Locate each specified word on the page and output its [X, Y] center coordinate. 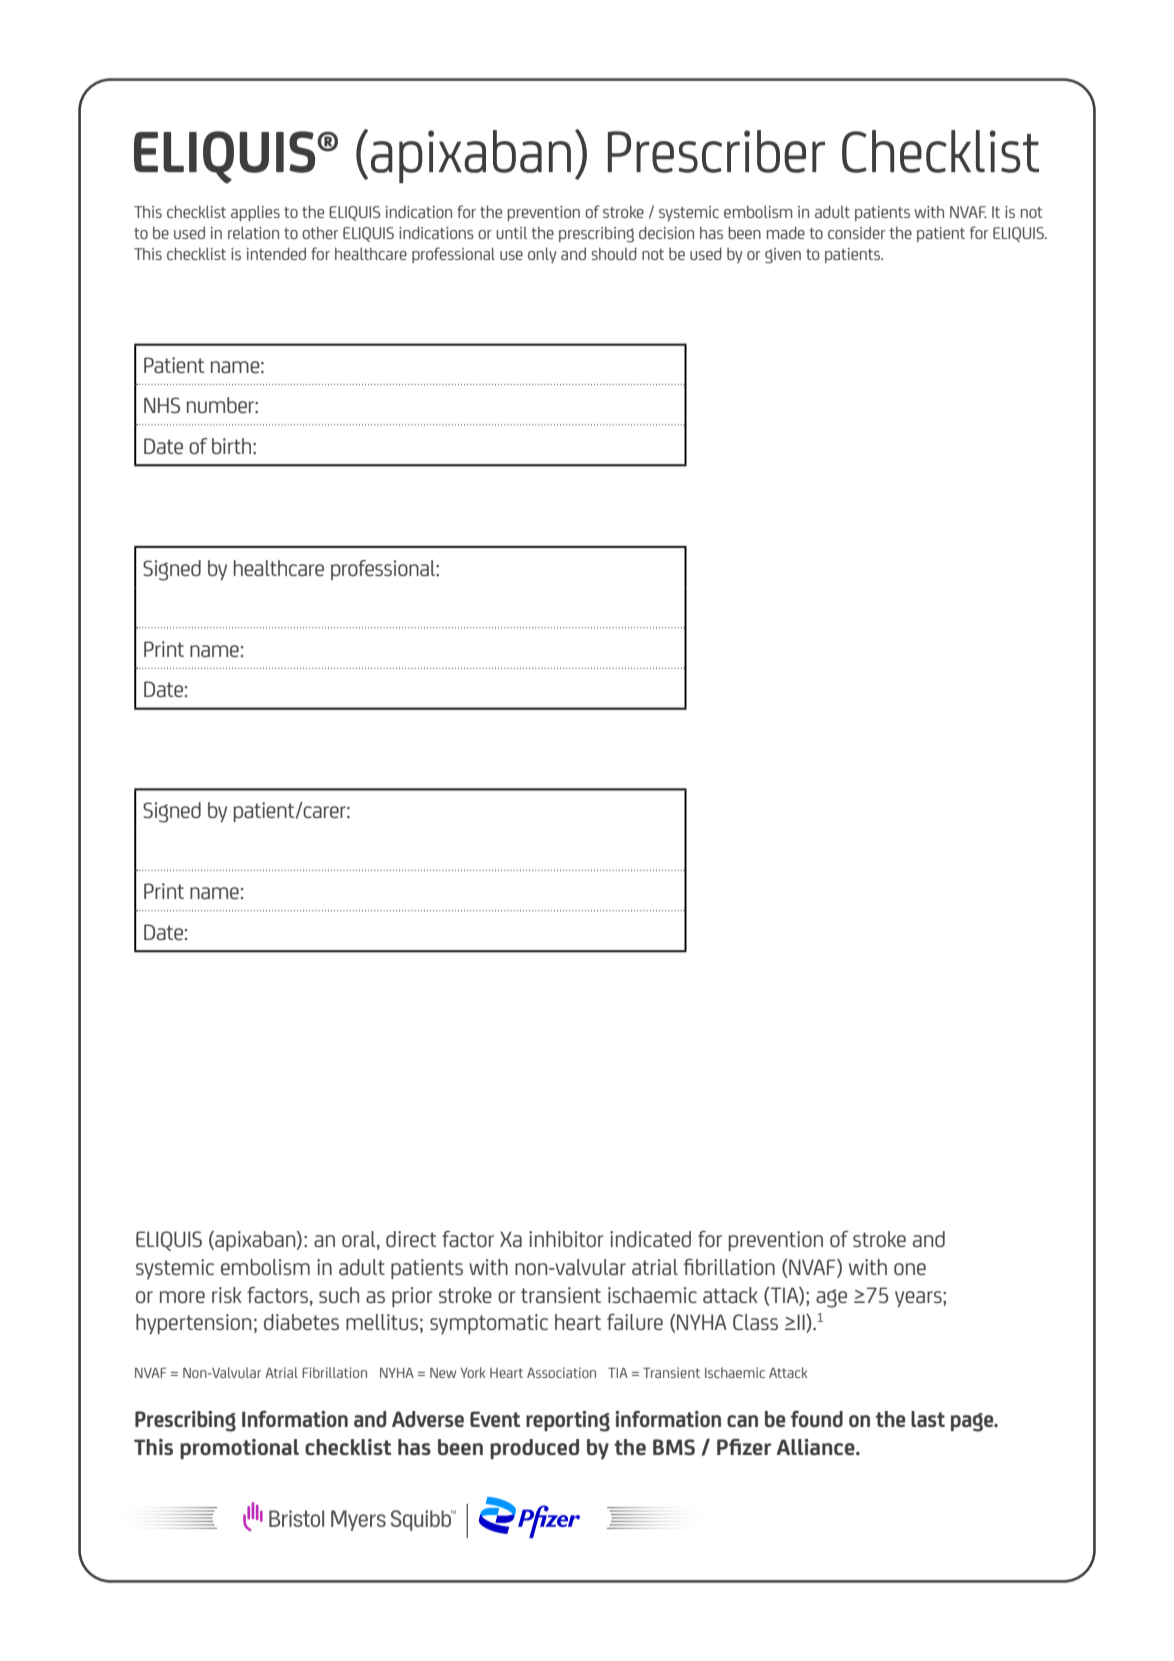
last [928, 1419]
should [614, 253]
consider [856, 233]
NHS [162, 405]
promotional [239, 1449]
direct [411, 1239]
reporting [568, 1421]
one [910, 1269]
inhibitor [566, 1239]
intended [276, 253]
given [783, 256]
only [542, 255]
